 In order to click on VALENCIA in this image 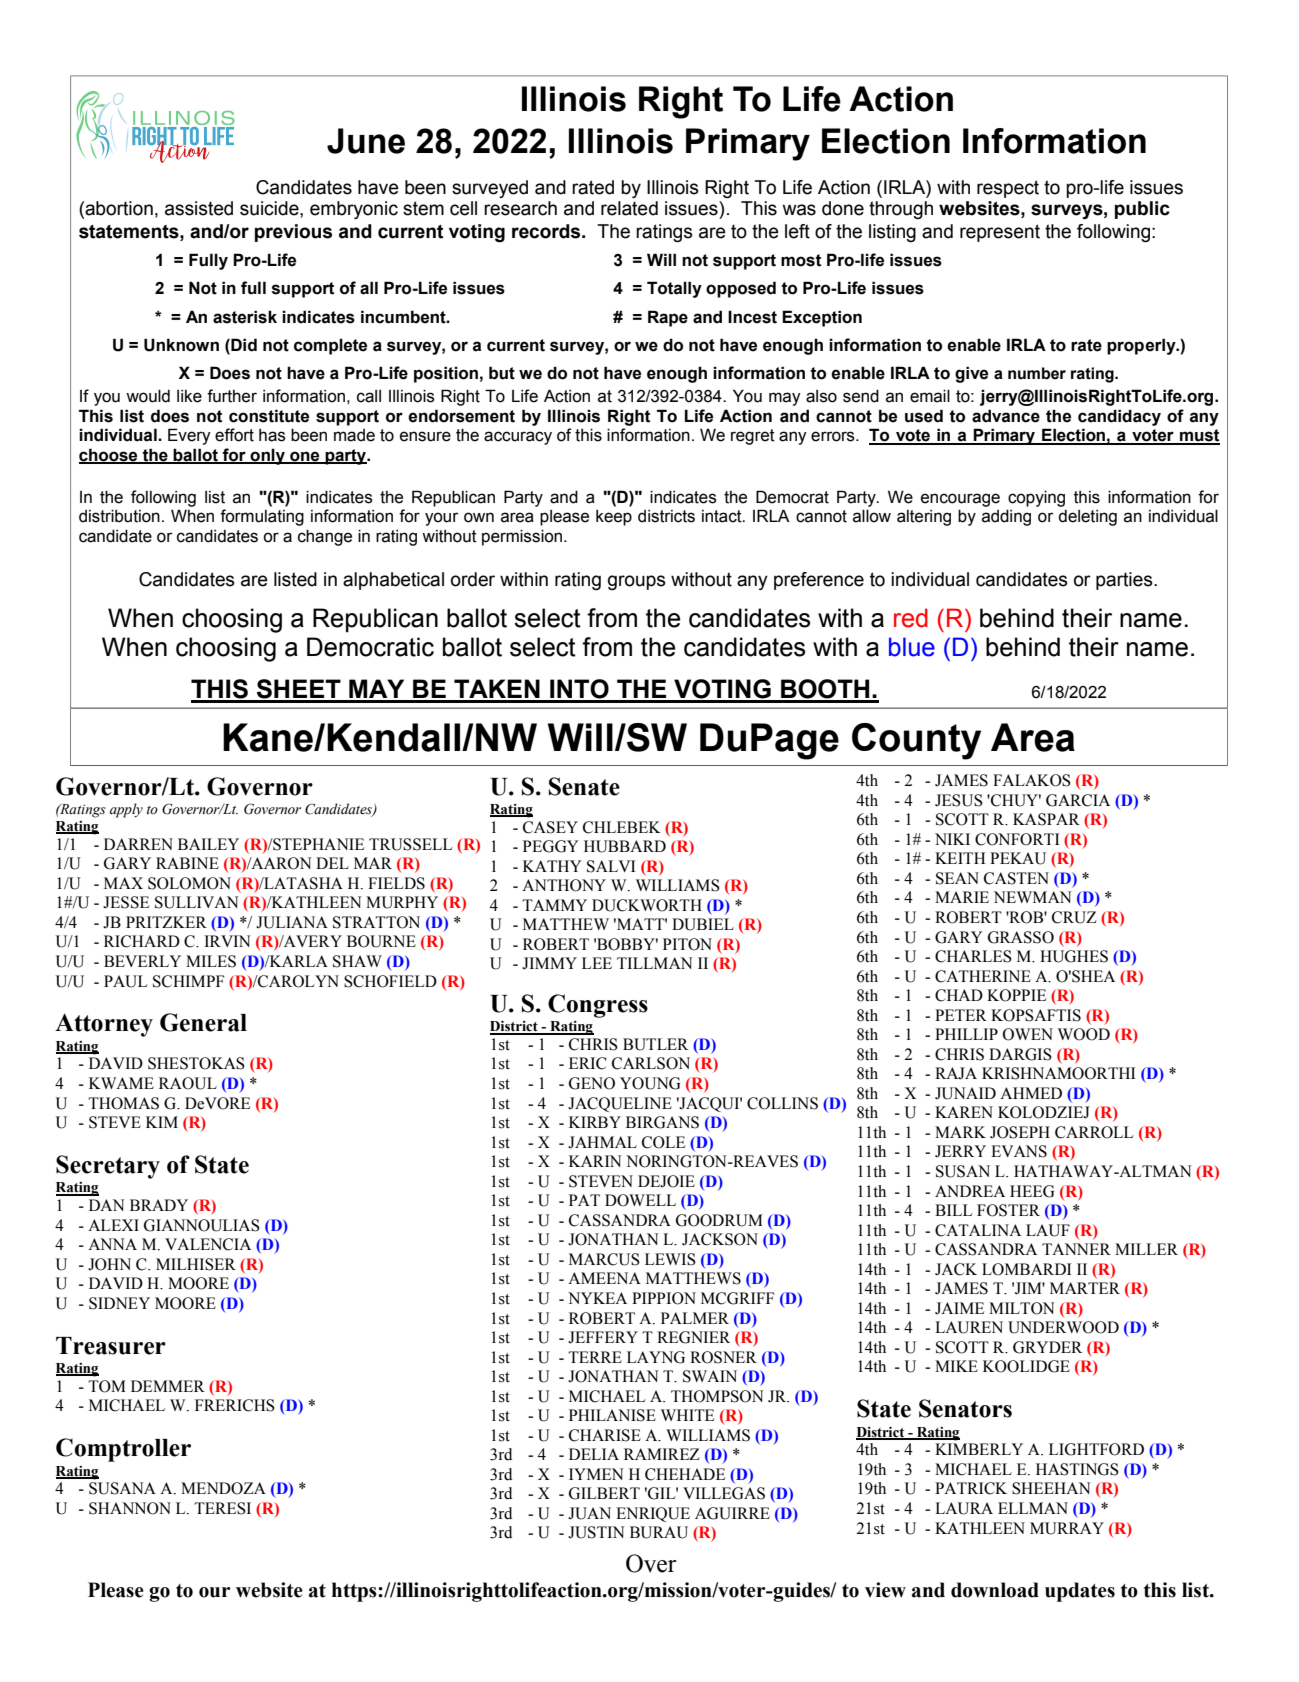, I will do `click(208, 1244)`.
